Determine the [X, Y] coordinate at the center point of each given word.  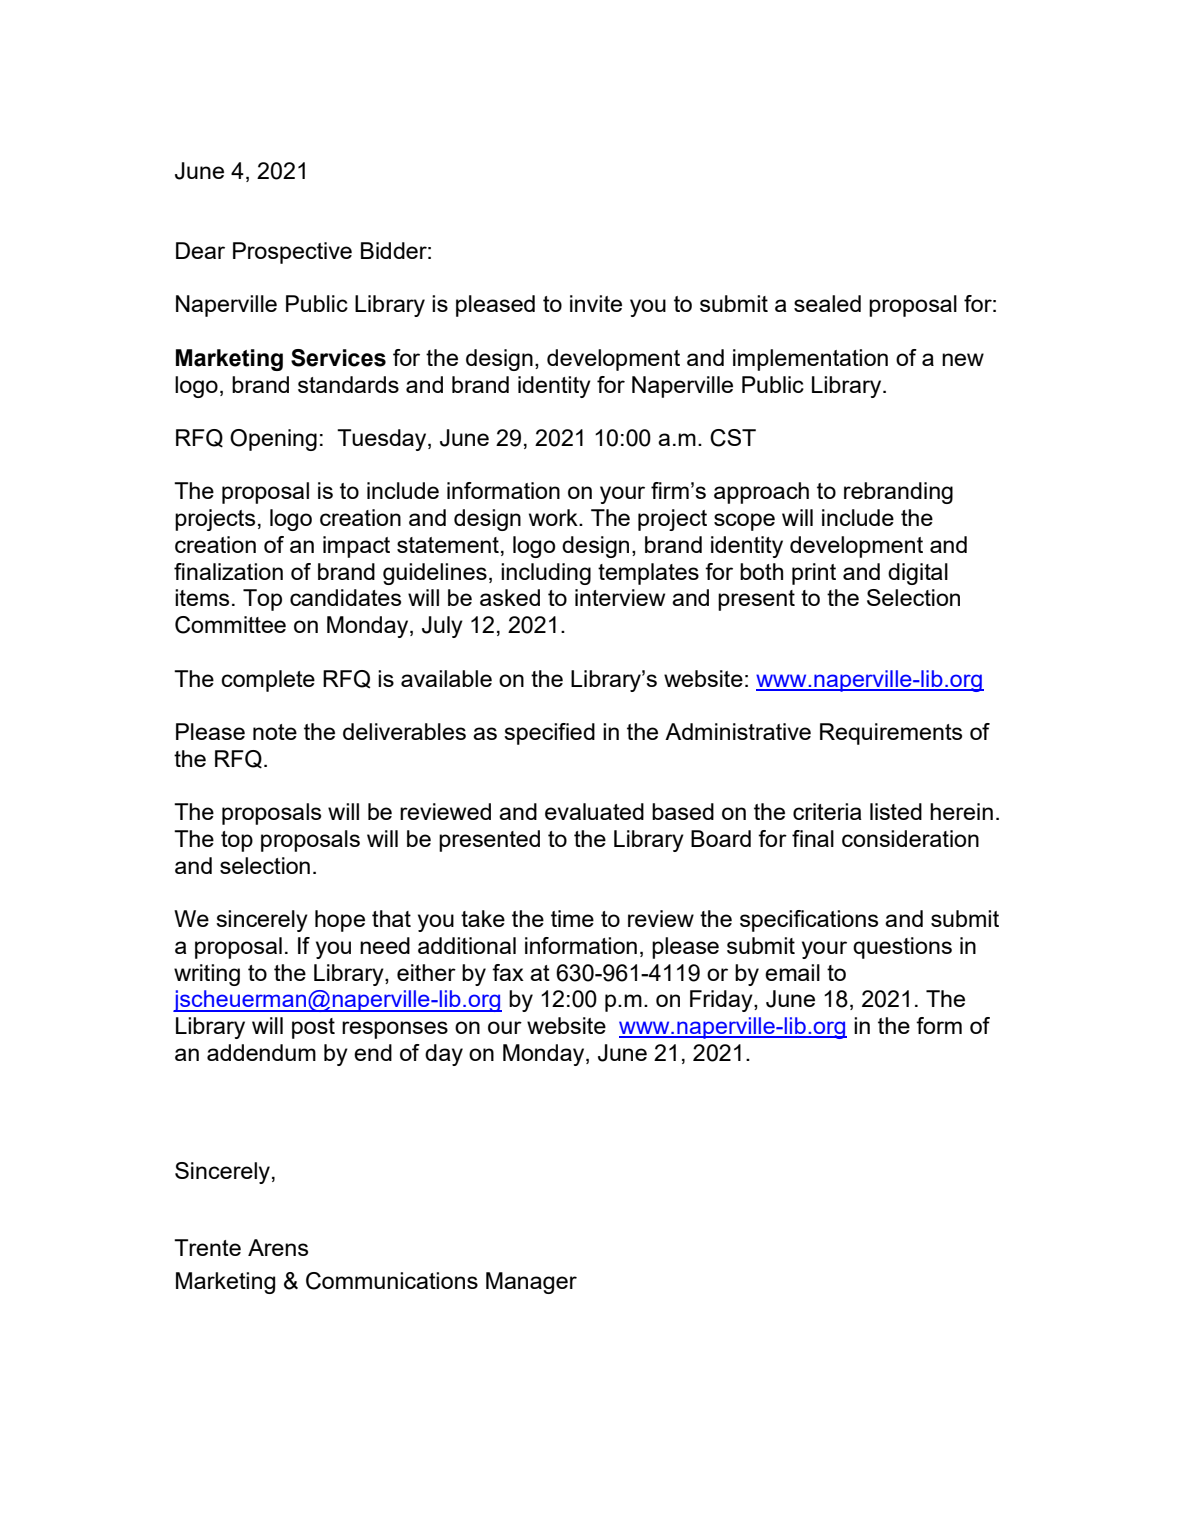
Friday [722, 1001]
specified [549, 734]
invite [596, 303]
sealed [827, 303]
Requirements [891, 734]
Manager [531, 1283]
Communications [392, 1281]
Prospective [292, 253]
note [275, 732]
